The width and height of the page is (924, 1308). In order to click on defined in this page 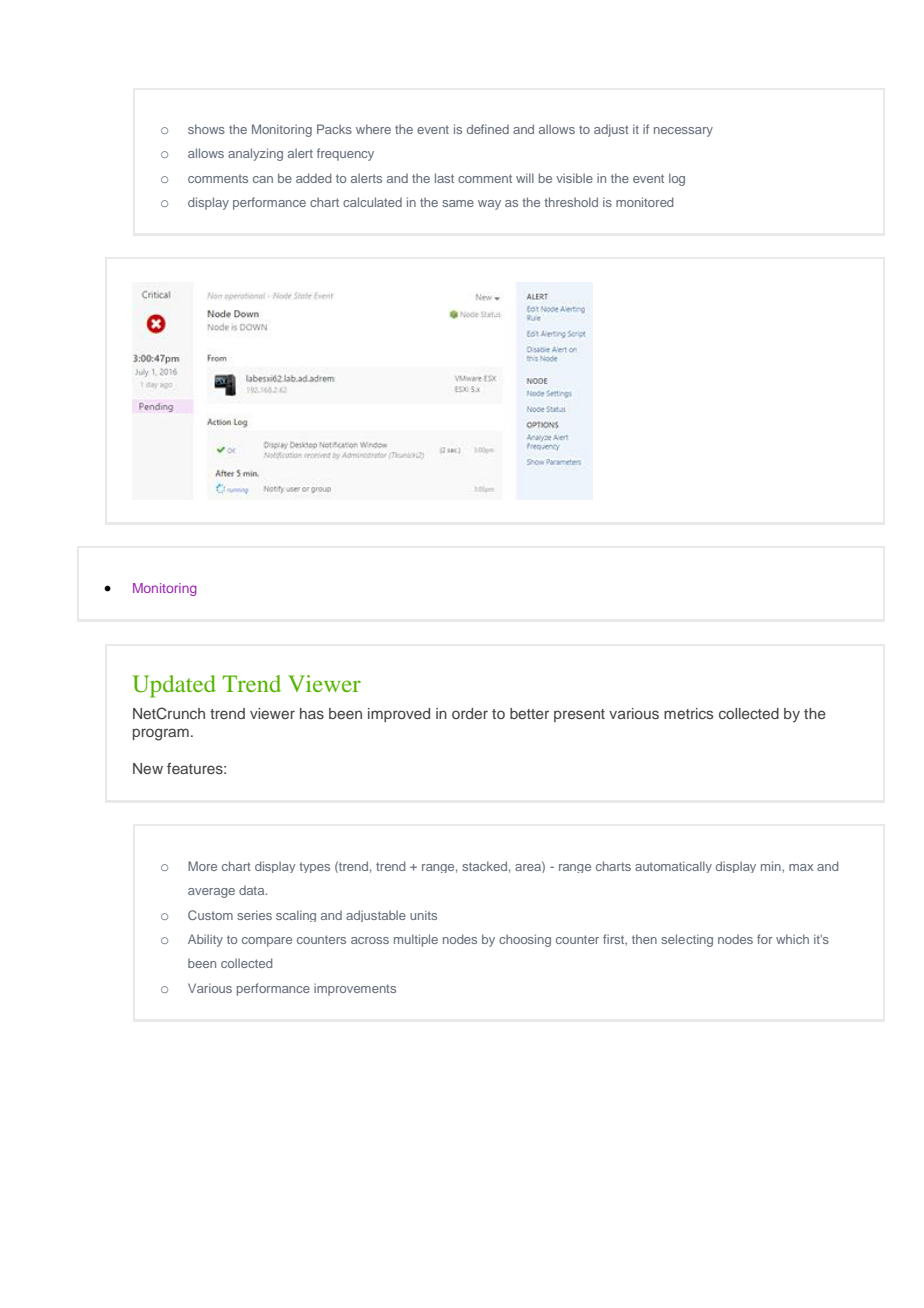, I will do `click(488, 129)`.
